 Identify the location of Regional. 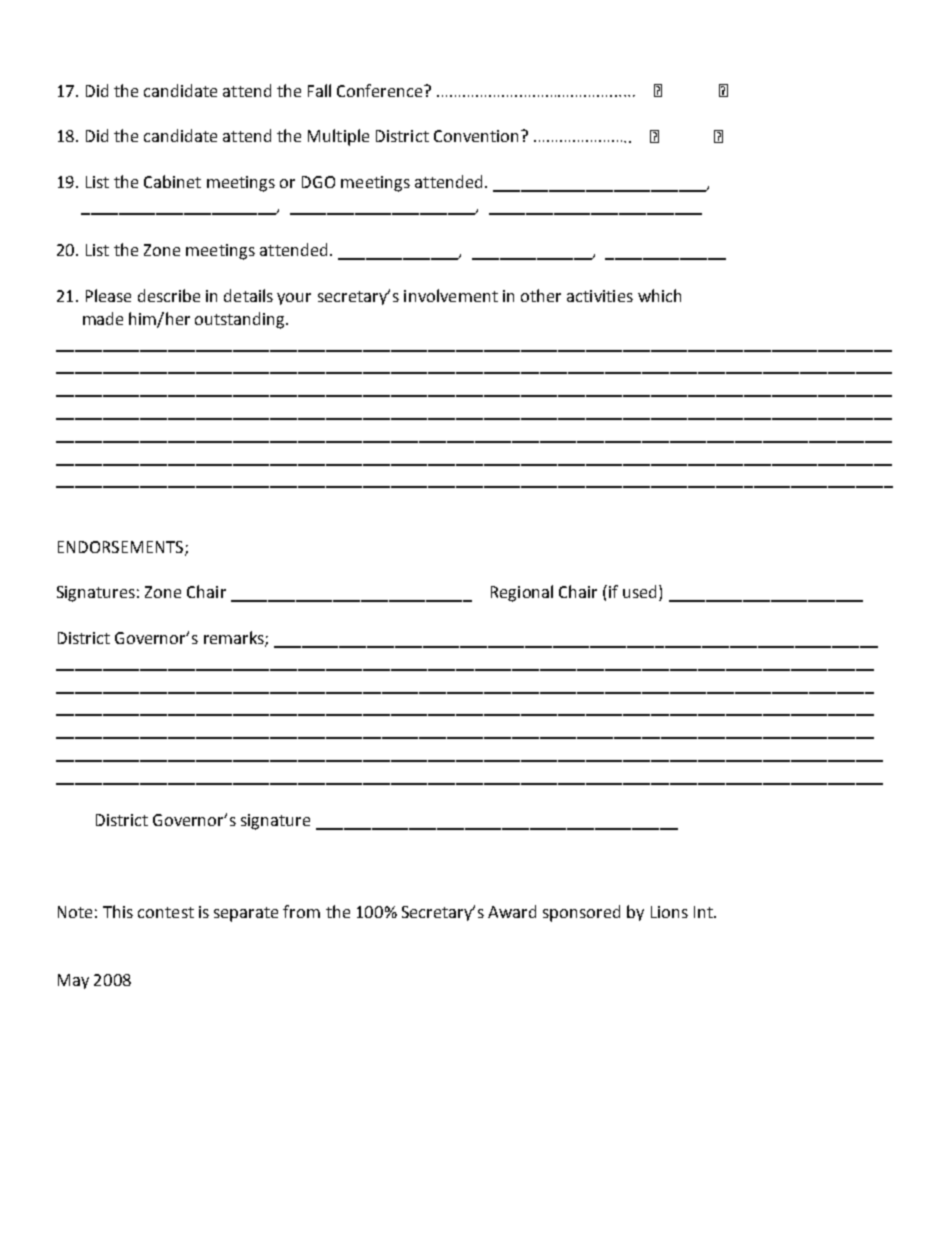
(522, 593).
